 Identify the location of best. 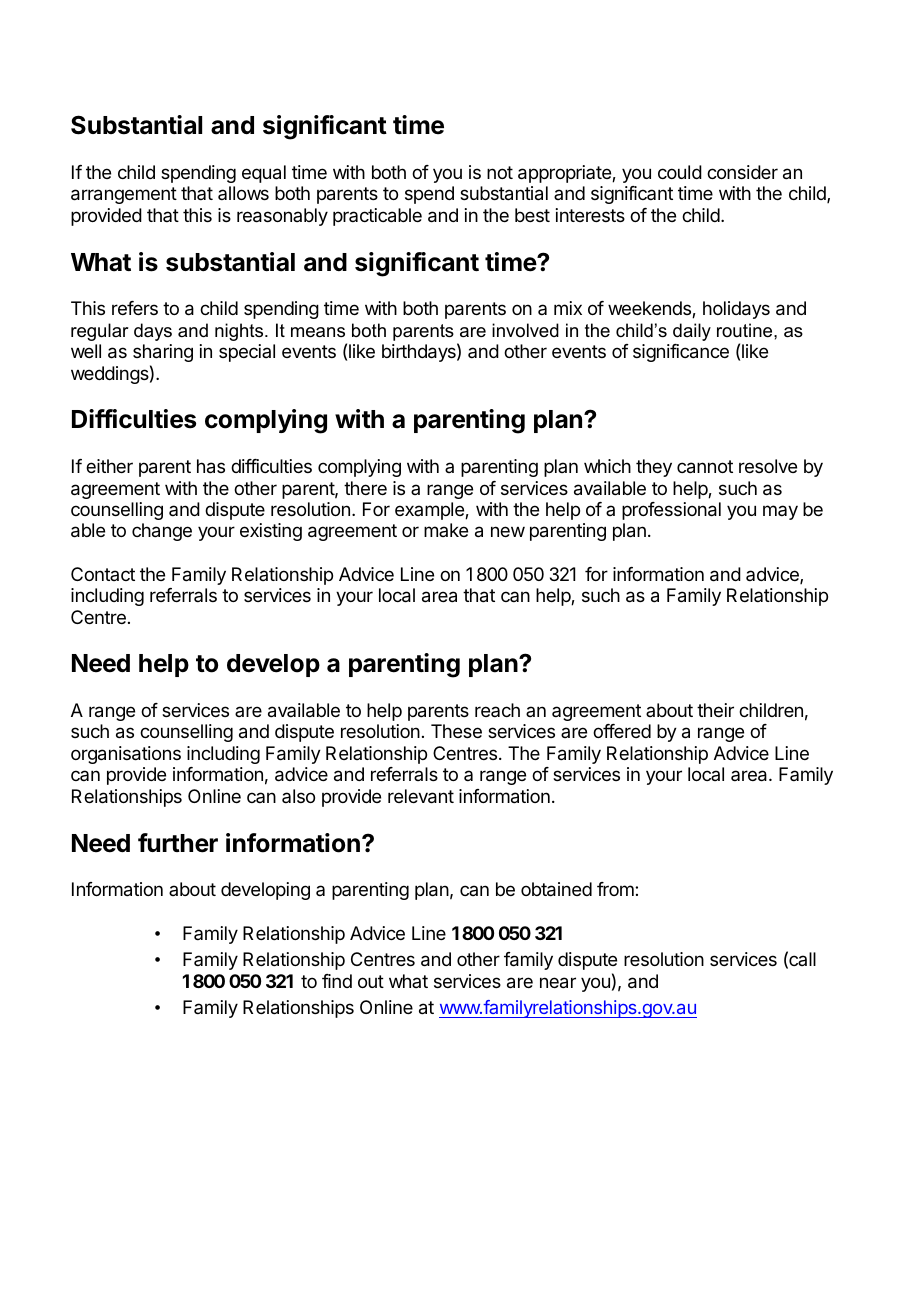
(532, 215).
